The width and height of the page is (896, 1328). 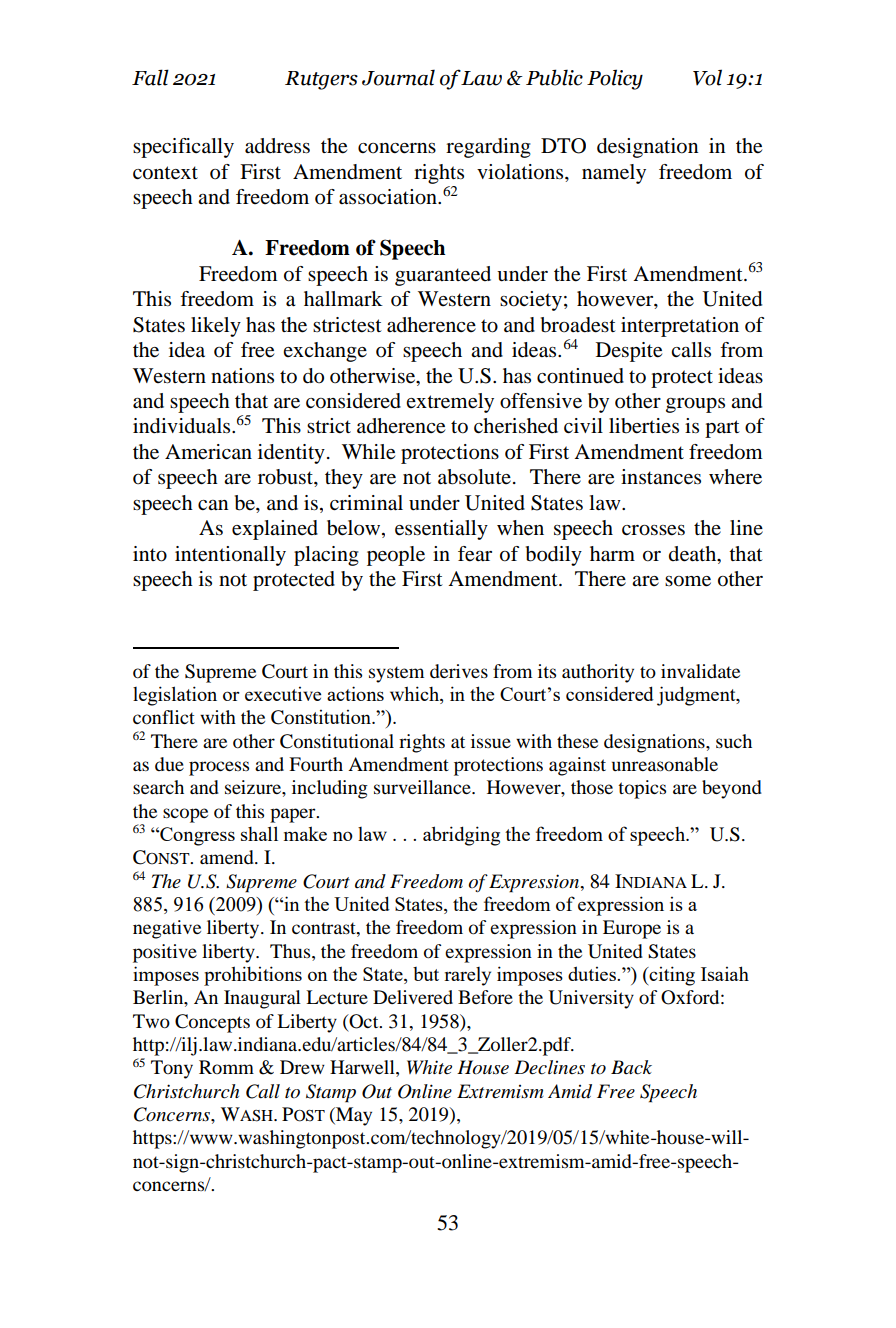 I want to click on Delivered, so click(x=413, y=997).
